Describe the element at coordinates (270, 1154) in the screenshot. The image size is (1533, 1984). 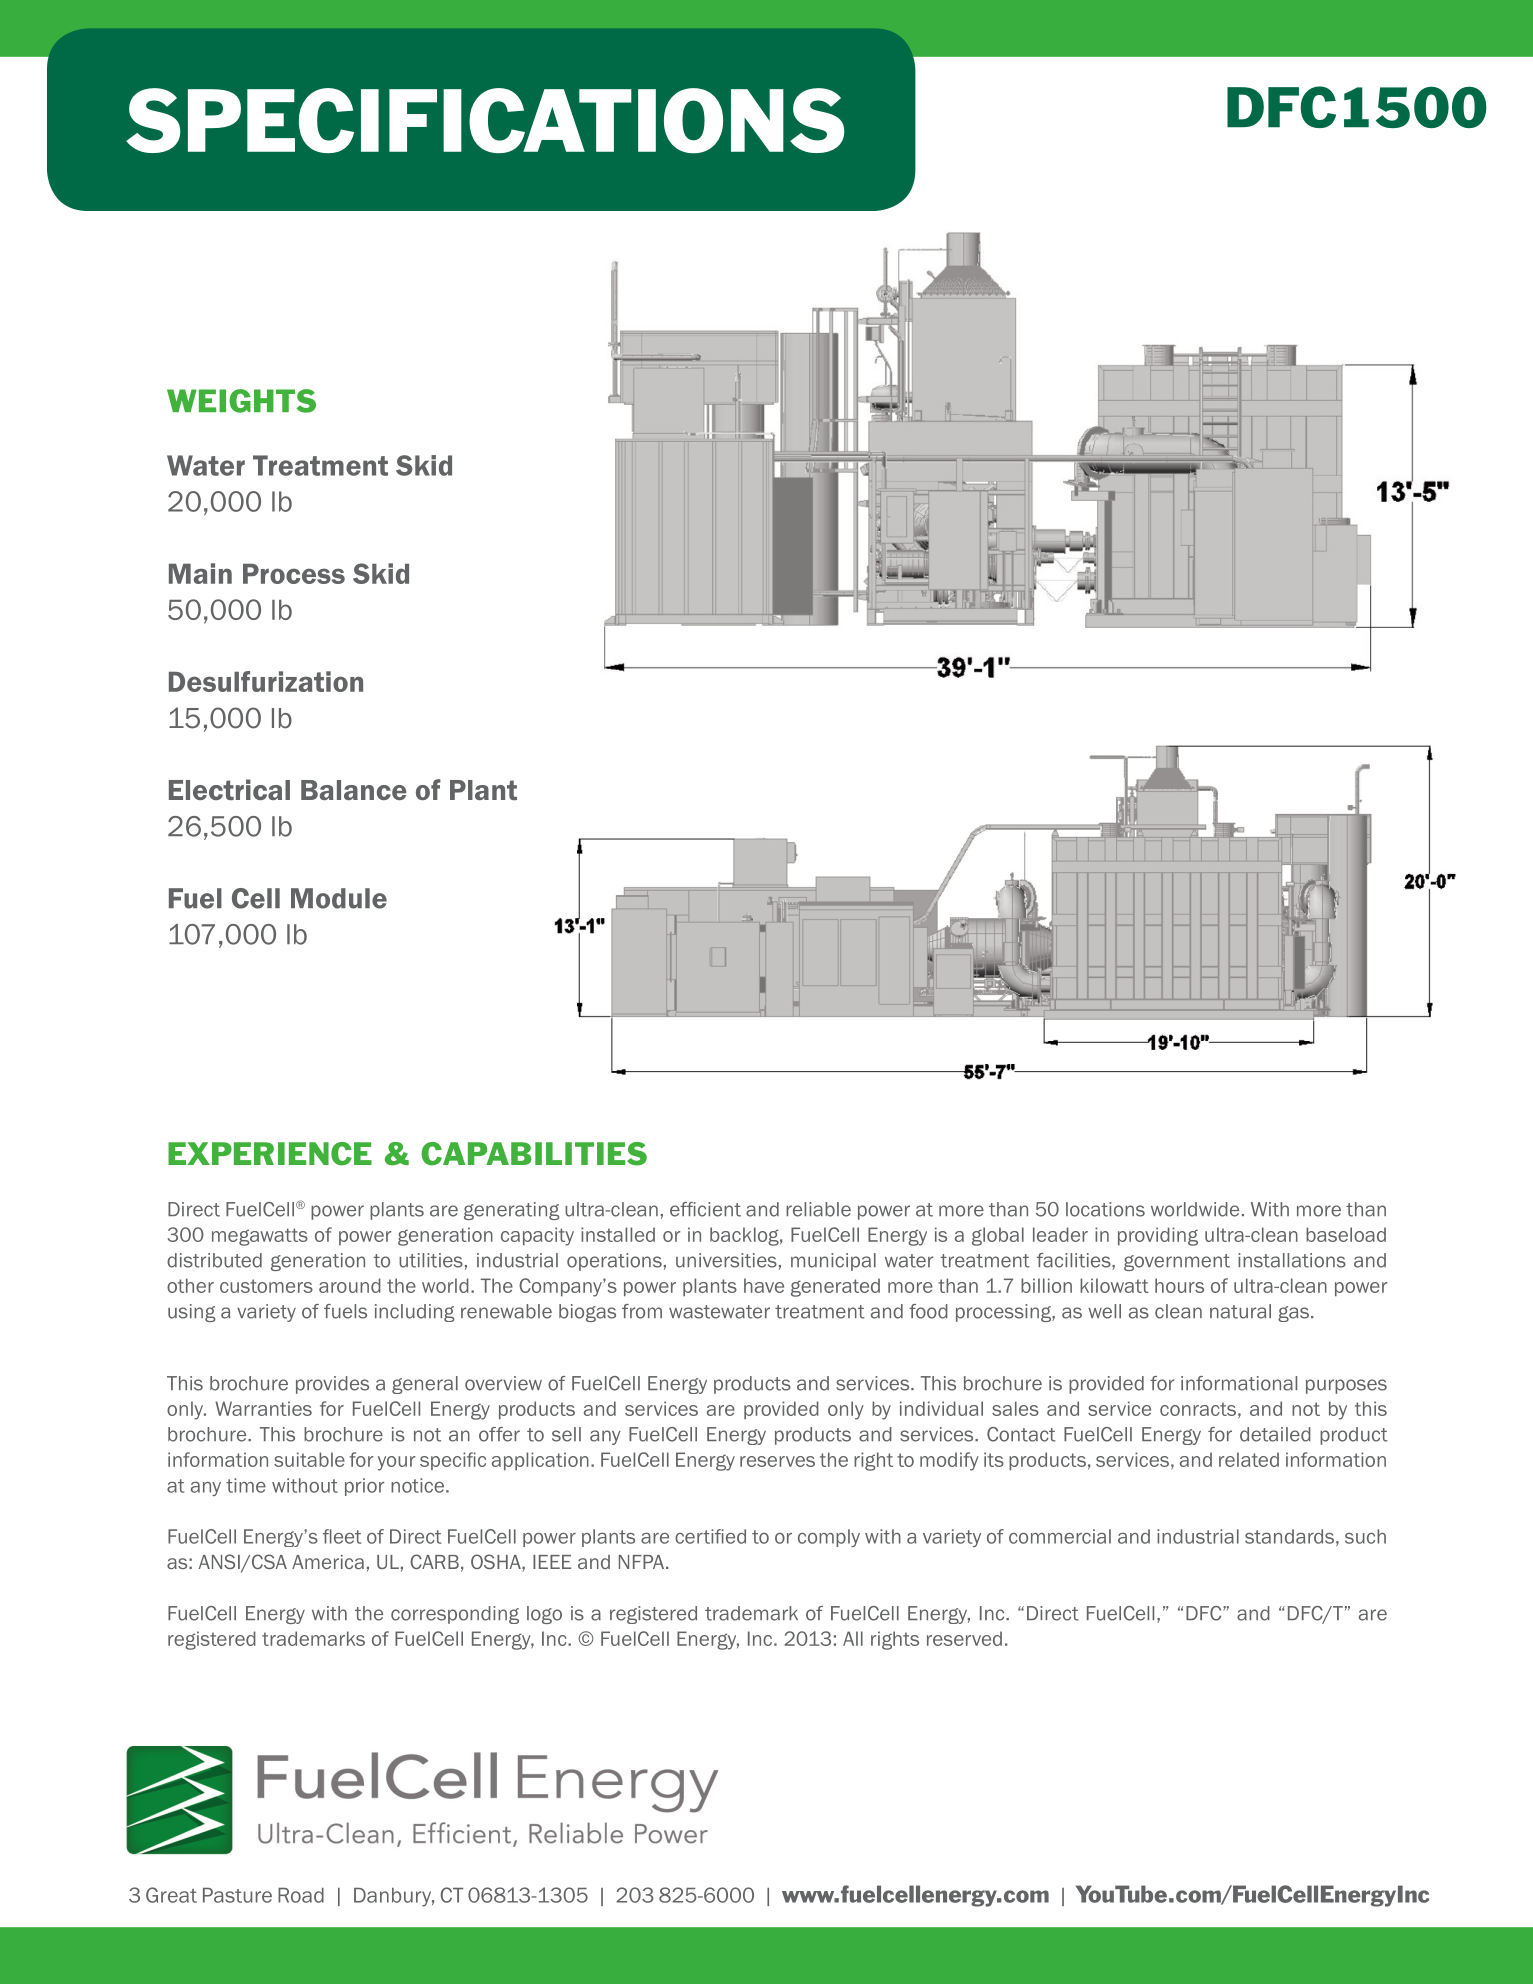
I see `EXPERIENCE` at that location.
